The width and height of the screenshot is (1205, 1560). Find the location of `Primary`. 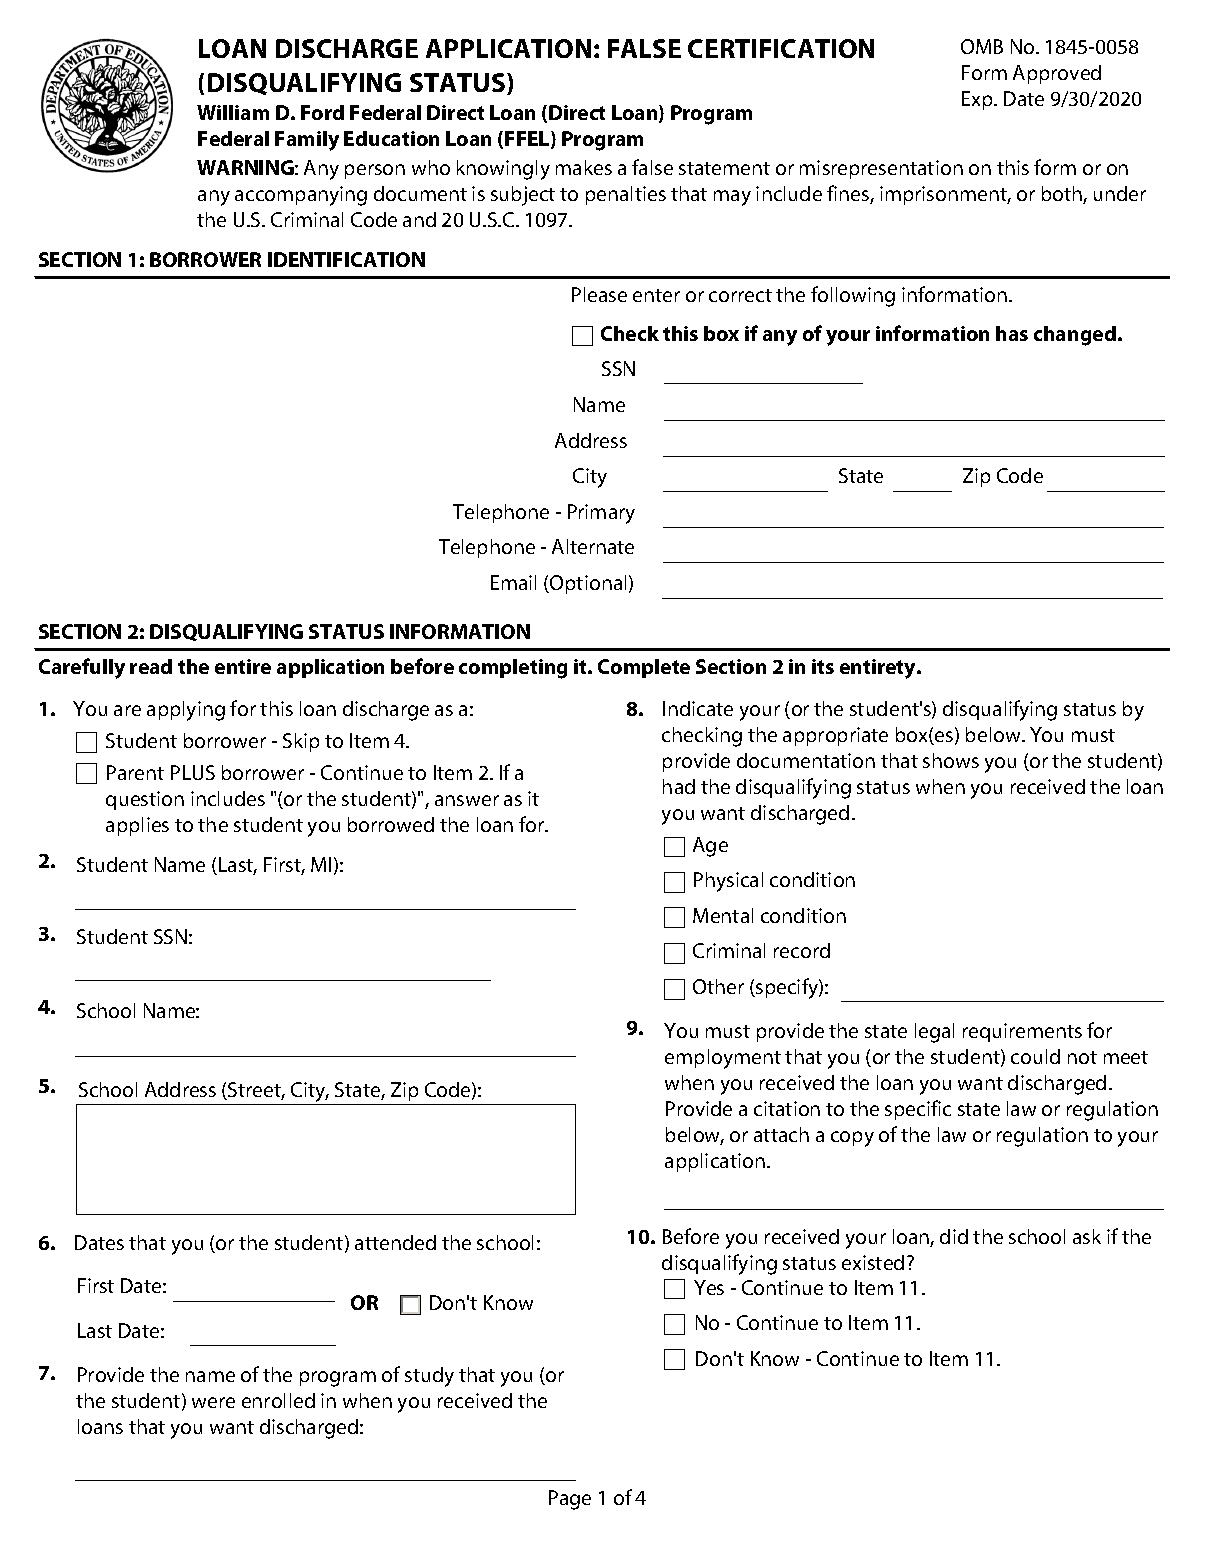

Primary is located at coordinates (601, 514).
